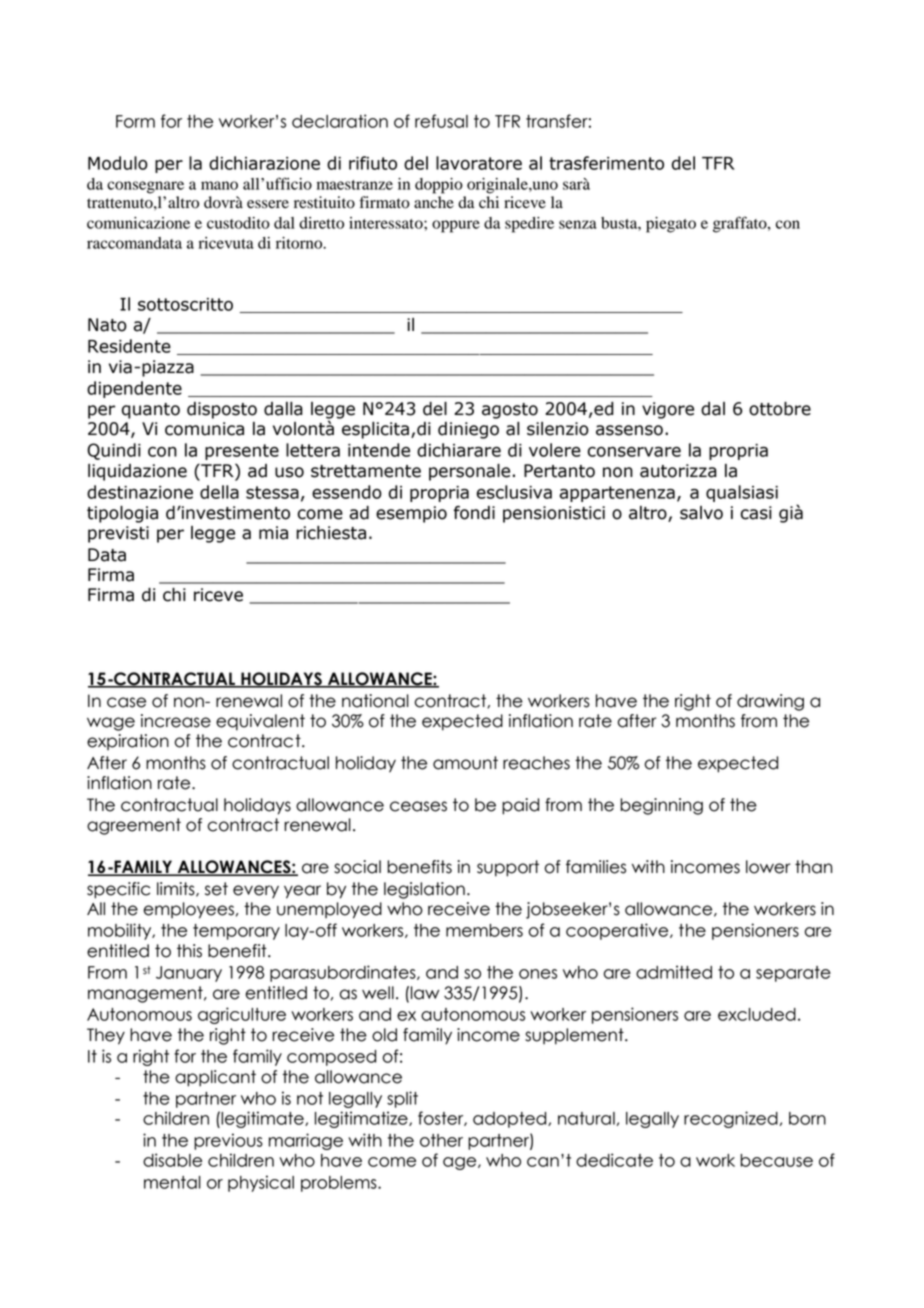 The image size is (924, 1308). I want to click on anche, so click(434, 202).
